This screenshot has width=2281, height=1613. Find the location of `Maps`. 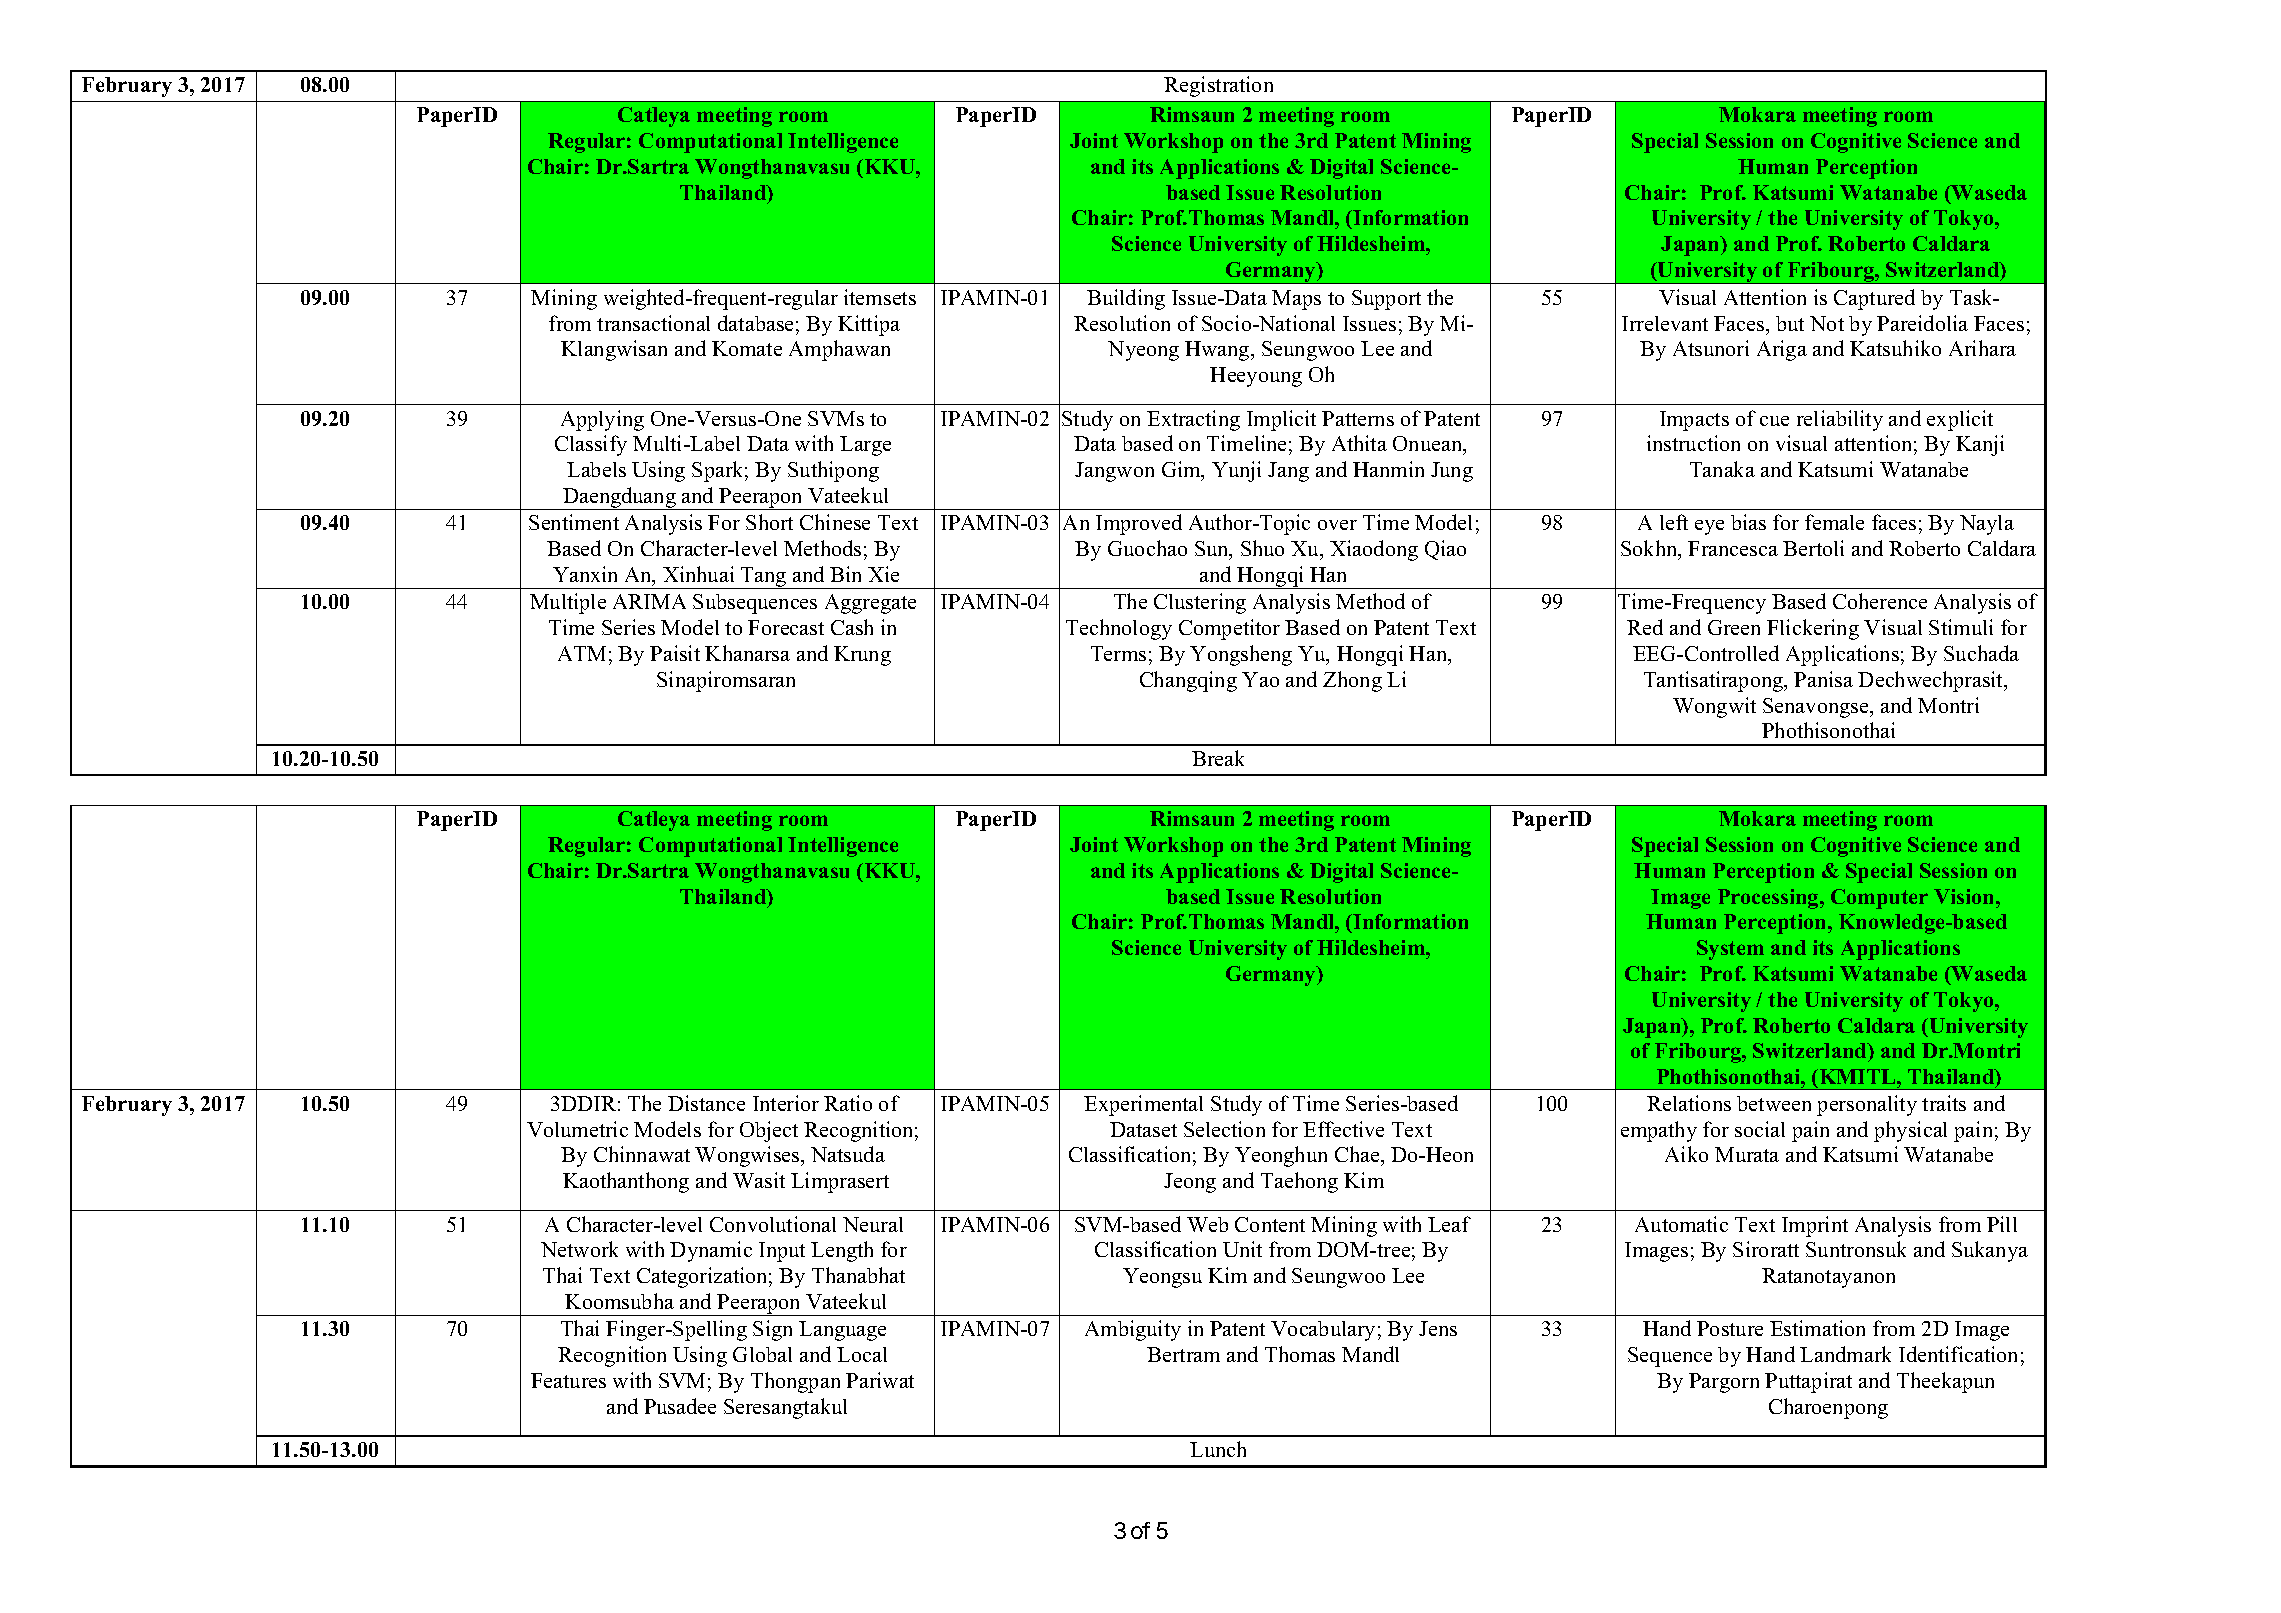

Maps is located at coordinates (1296, 300).
